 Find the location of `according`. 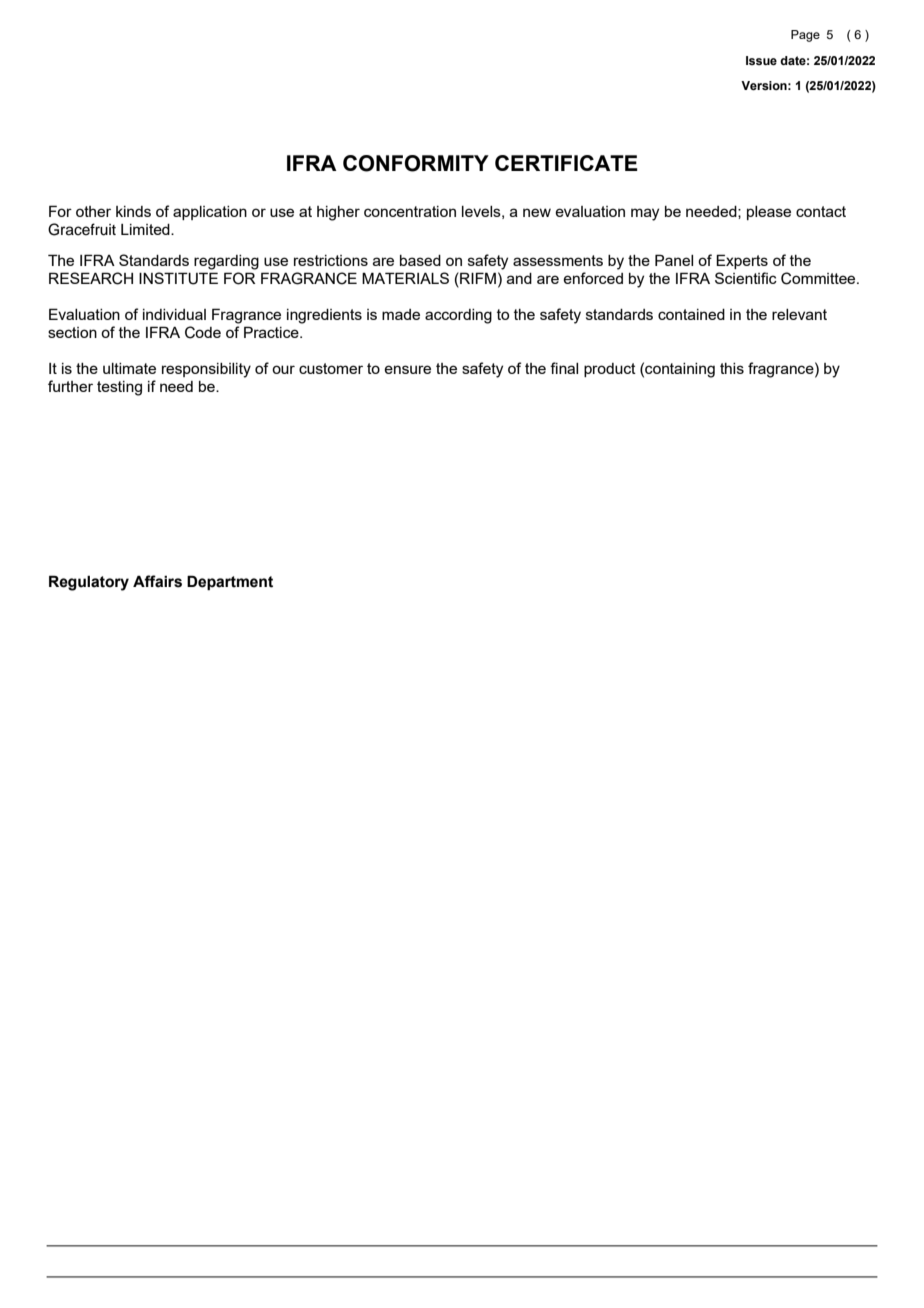

according is located at coordinates (458, 316).
